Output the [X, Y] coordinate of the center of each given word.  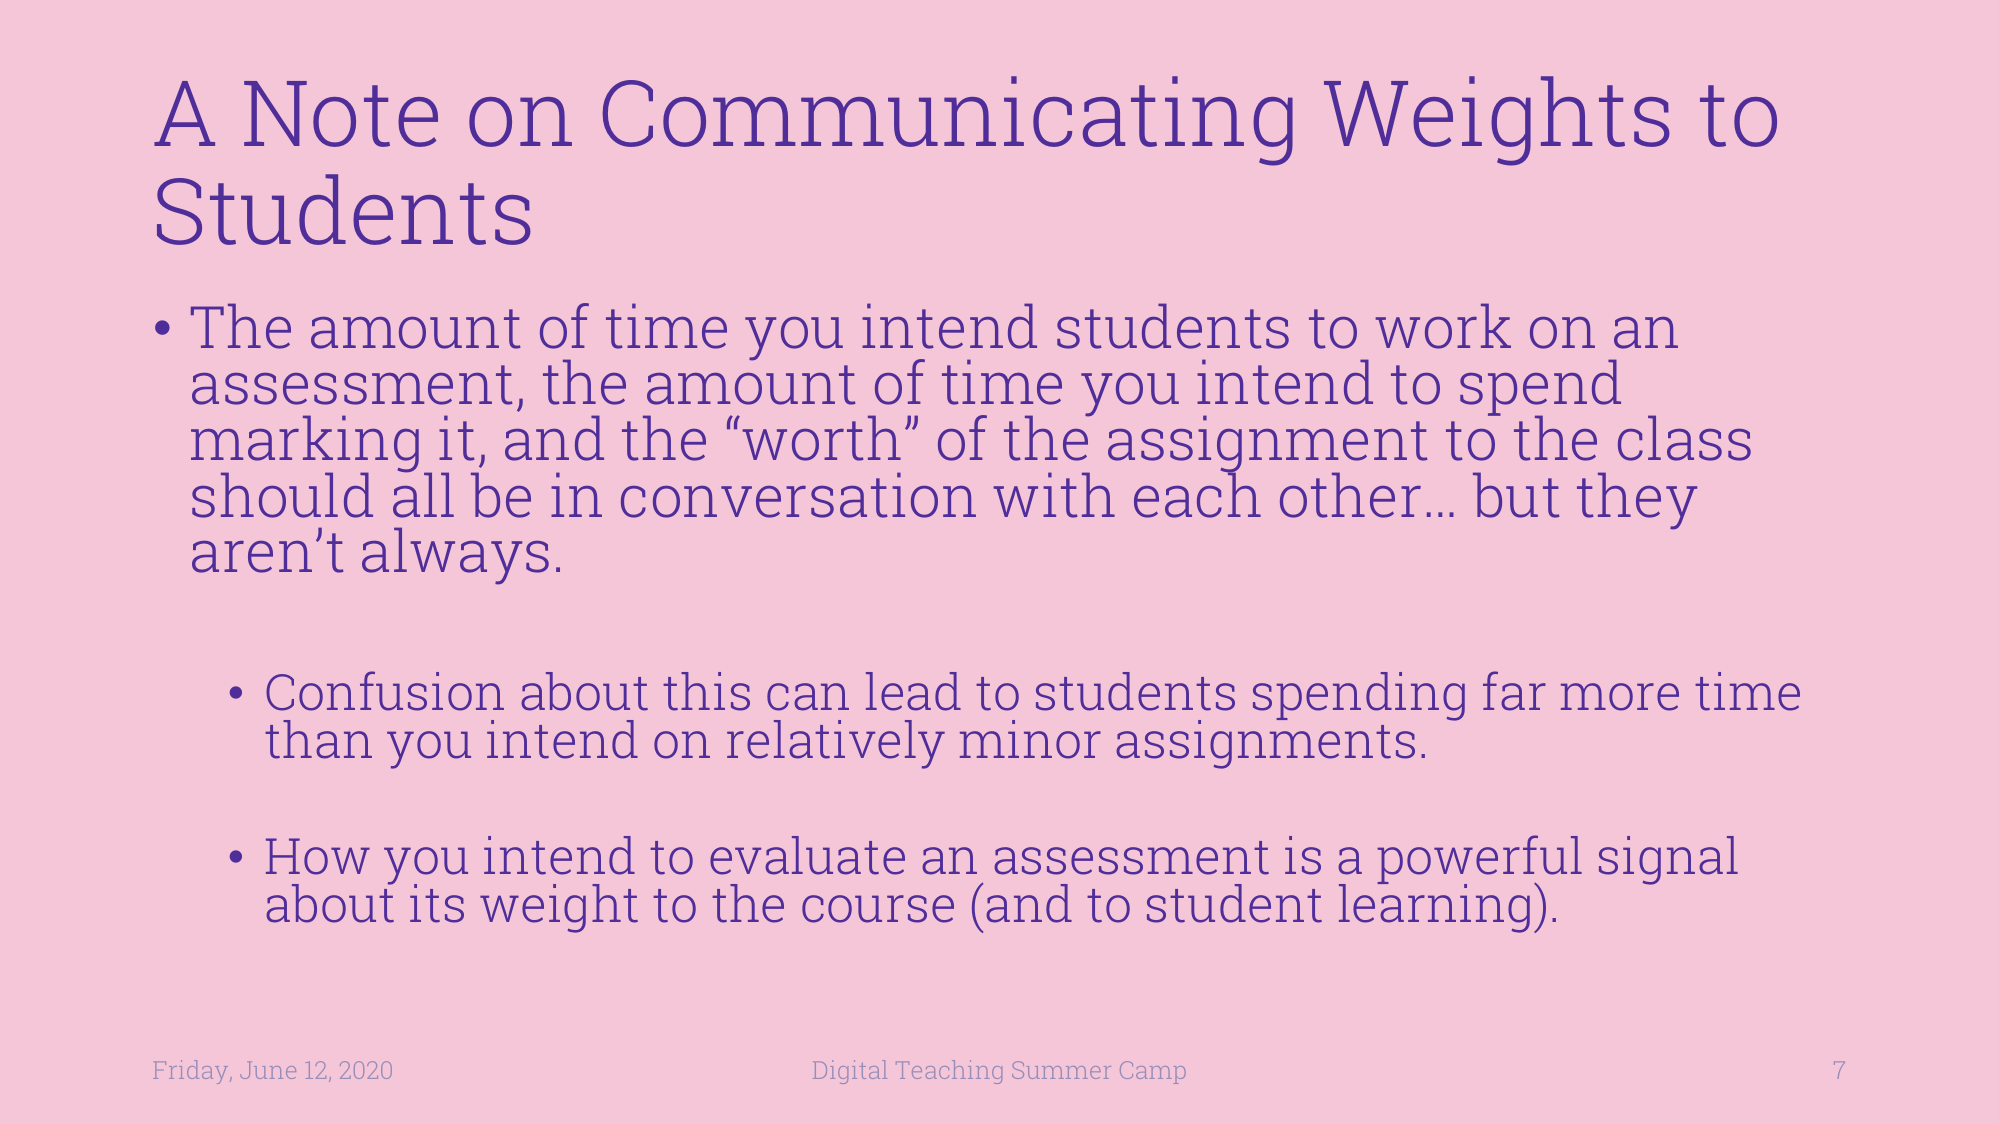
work [1443, 326]
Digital [850, 1072]
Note [341, 114]
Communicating [947, 121]
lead [913, 691]
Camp [1153, 1072]
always [455, 556]
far [1514, 691]
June [268, 1070]
